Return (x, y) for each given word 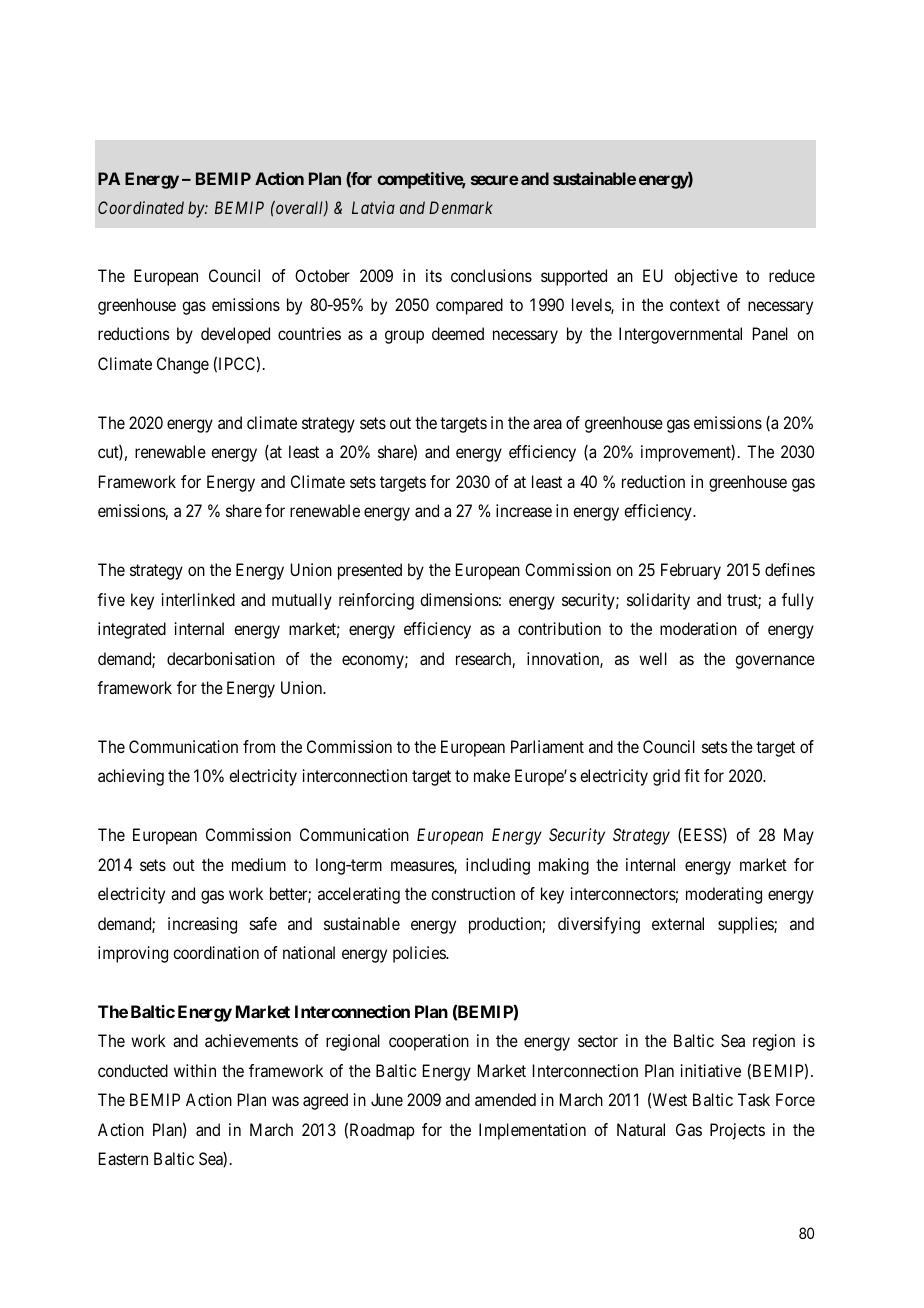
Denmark (461, 207)
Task (754, 1099)
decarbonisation (221, 658)
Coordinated (141, 207)
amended (505, 1099)
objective (706, 277)
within (195, 1070)
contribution (559, 628)
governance (775, 662)
